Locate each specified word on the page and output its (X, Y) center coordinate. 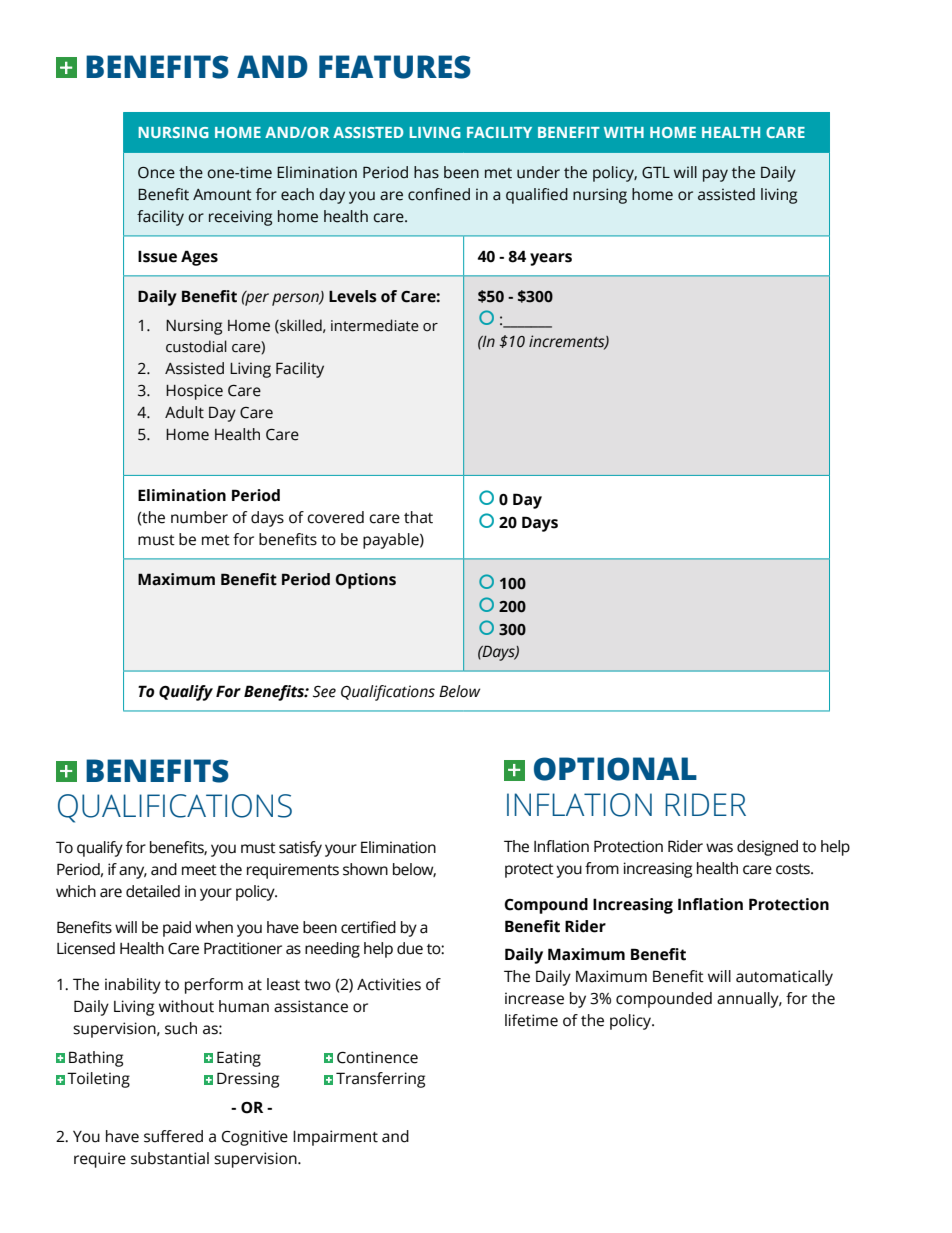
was (719, 848)
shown (365, 869)
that (418, 517)
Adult (184, 412)
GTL (656, 172)
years (551, 259)
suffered (173, 1136)
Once (156, 173)
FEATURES (395, 67)
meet (199, 870)
